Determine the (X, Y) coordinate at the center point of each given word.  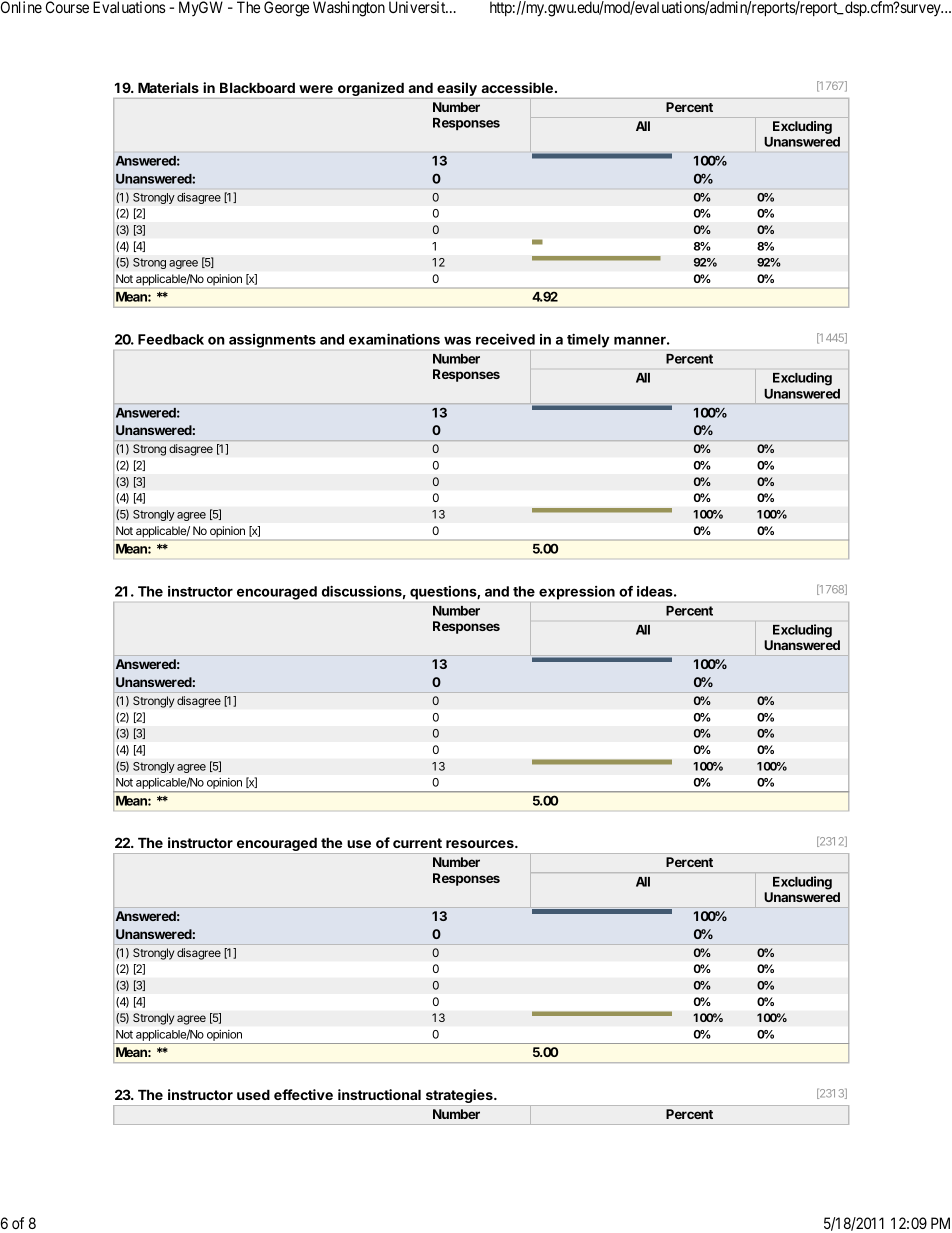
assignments (272, 341)
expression (577, 593)
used (253, 1094)
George (286, 9)
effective (303, 1094)
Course (67, 7)
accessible (517, 87)
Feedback (171, 339)
